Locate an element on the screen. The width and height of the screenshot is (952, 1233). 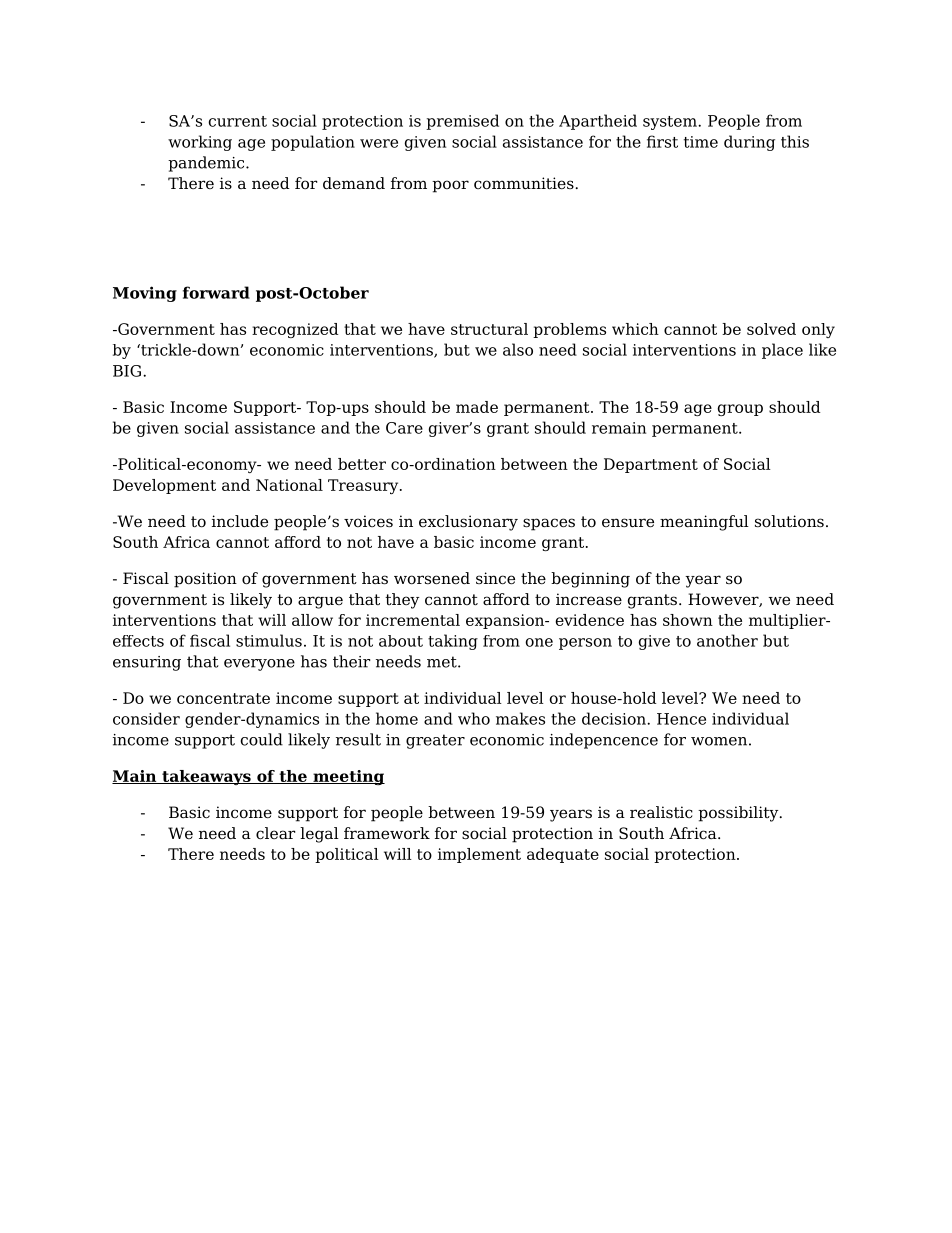
implement is located at coordinates (479, 855).
